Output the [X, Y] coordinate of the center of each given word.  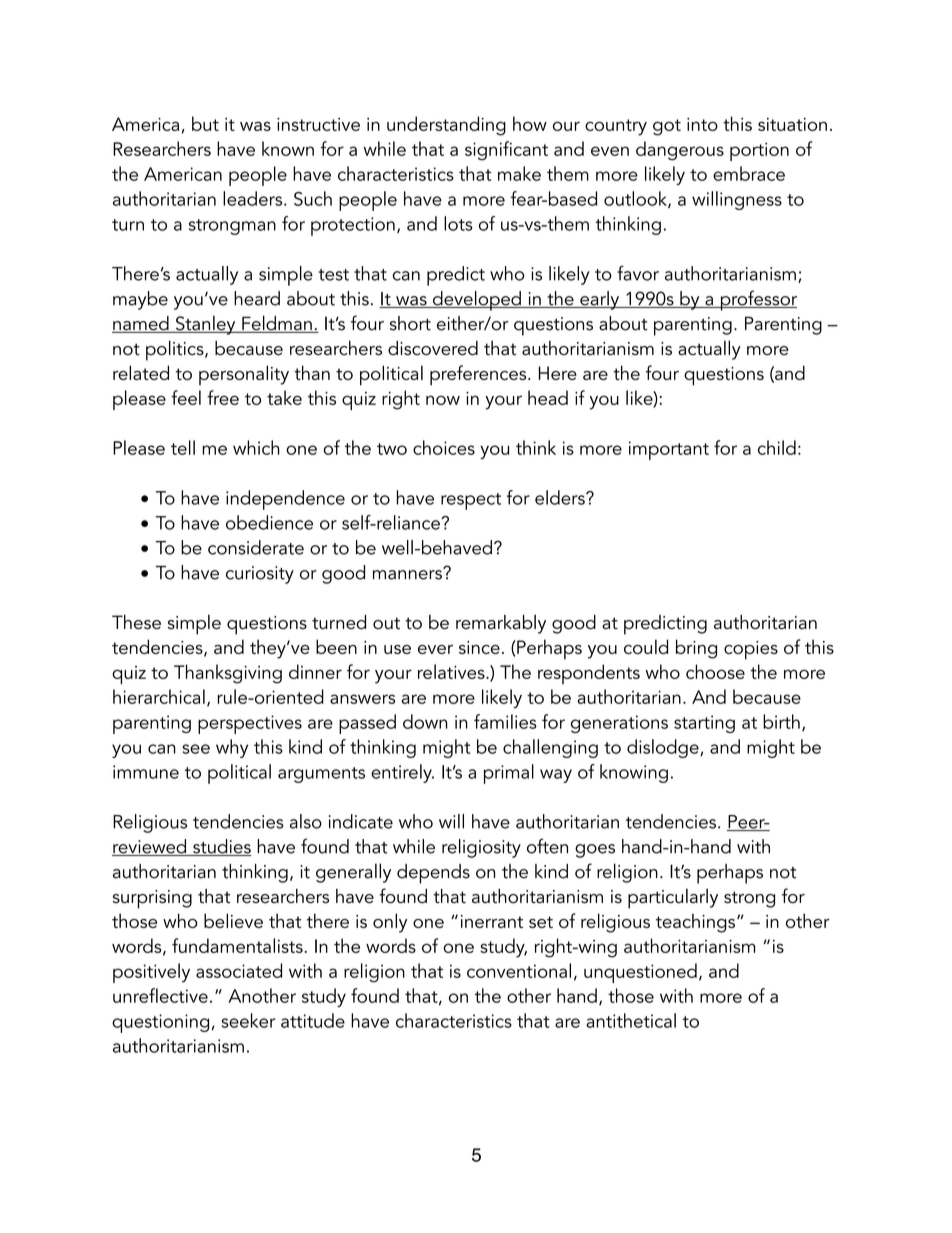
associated [239, 970]
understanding [446, 126]
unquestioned [640, 973]
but [205, 123]
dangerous [680, 151]
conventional [519, 970]
